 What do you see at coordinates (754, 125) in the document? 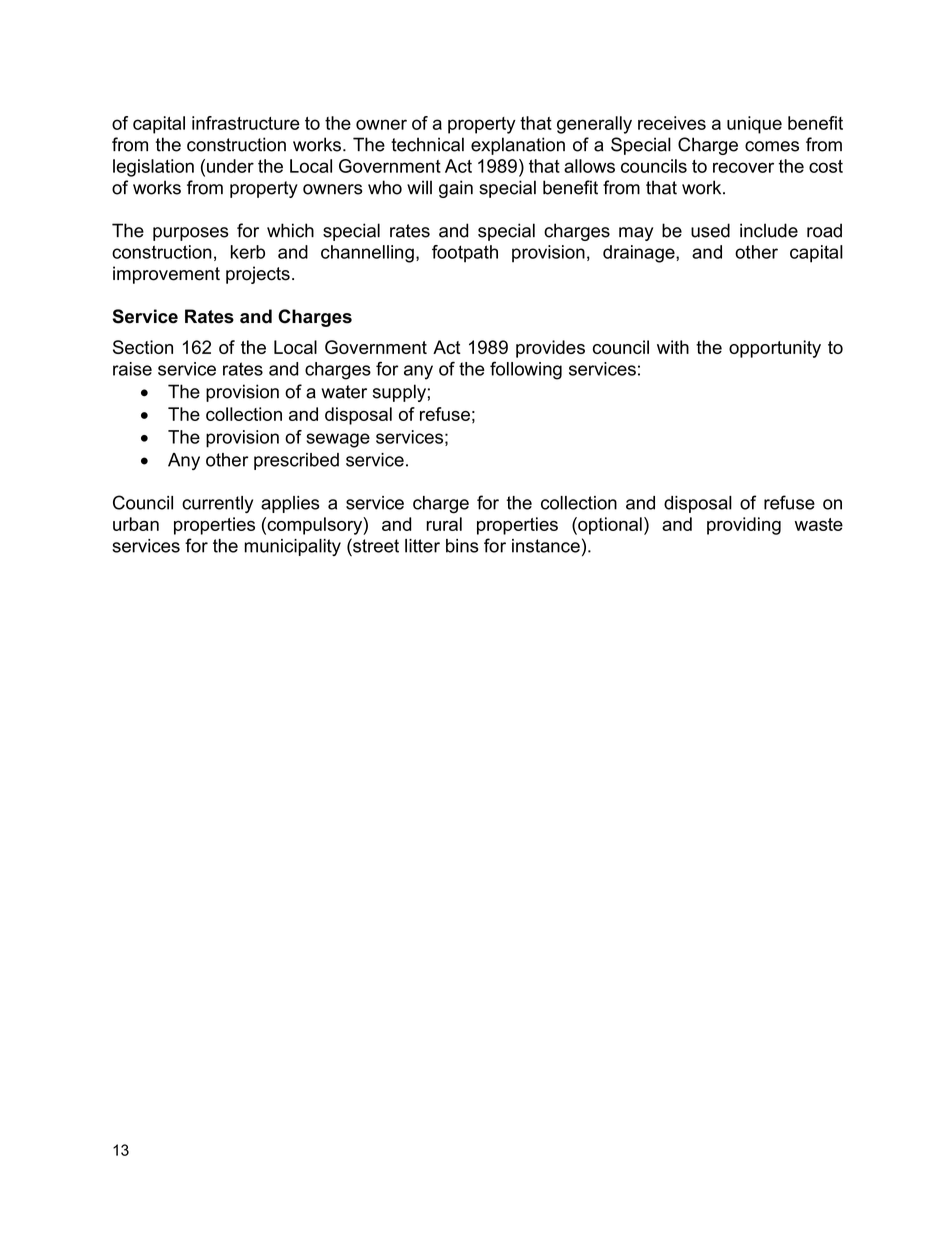
I see `unique` at bounding box center [754, 125].
